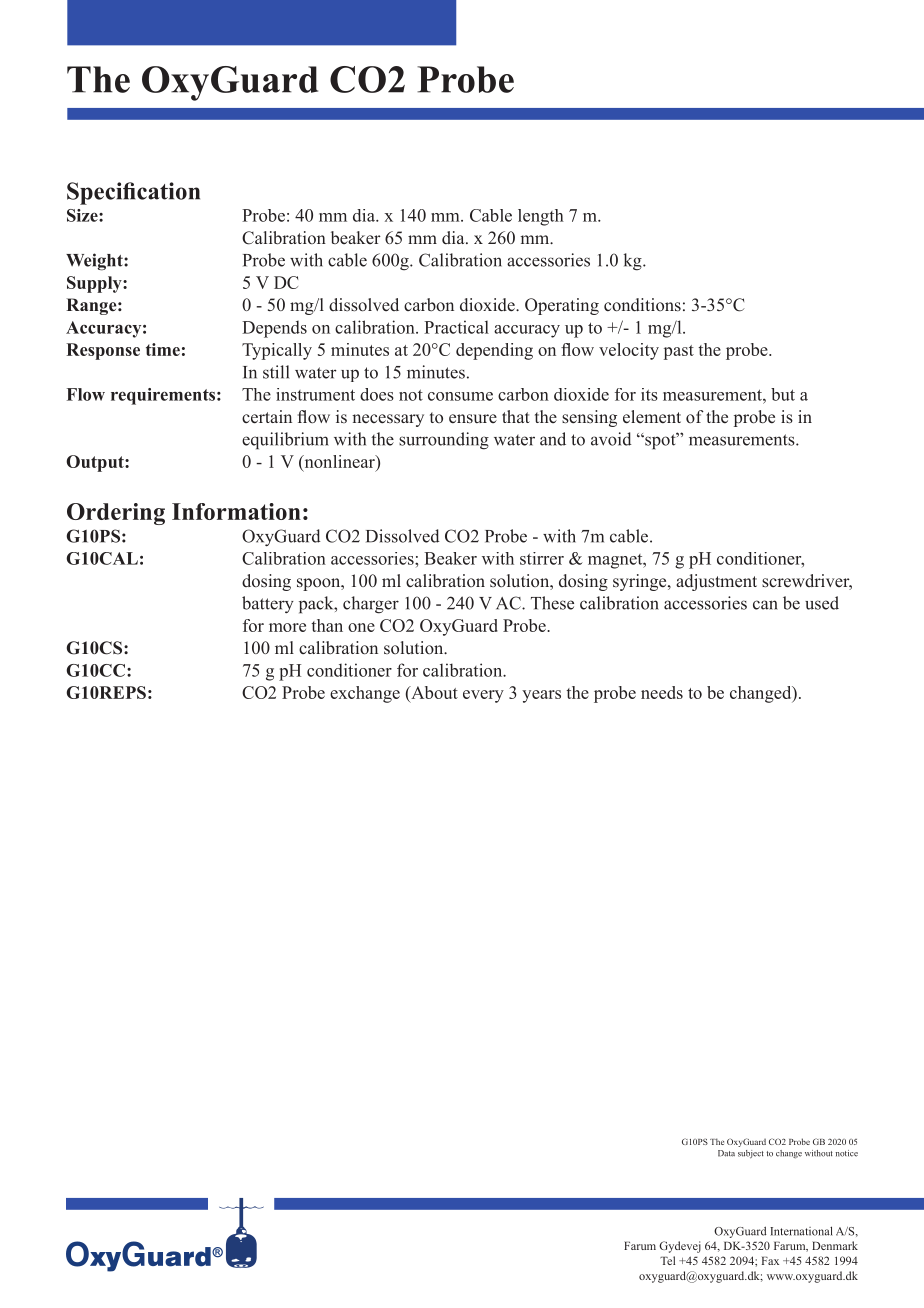 The width and height of the page is (924, 1308). I want to click on notice, so click(847, 1153).
